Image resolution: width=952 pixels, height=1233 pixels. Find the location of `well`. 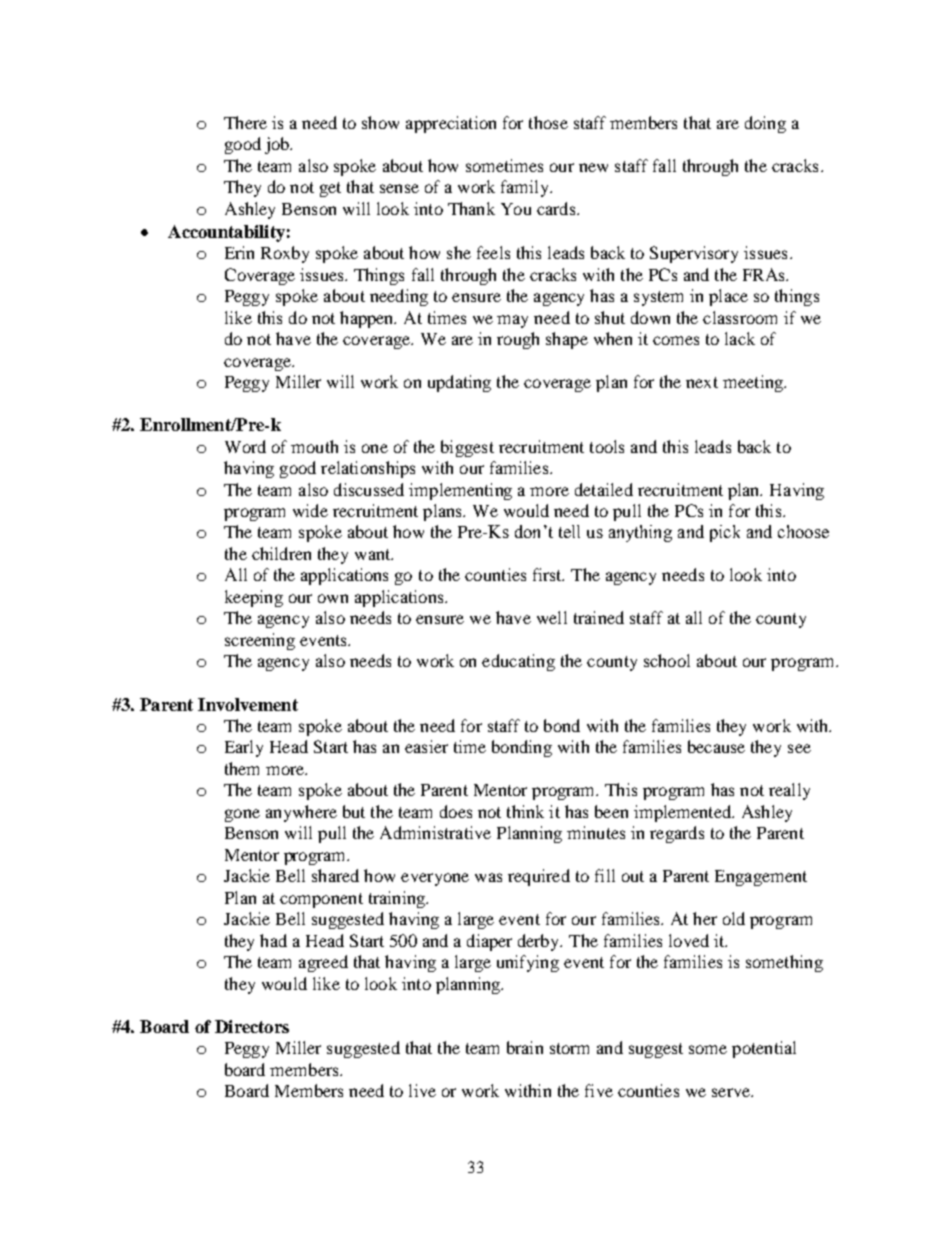

well is located at coordinates (552, 617).
